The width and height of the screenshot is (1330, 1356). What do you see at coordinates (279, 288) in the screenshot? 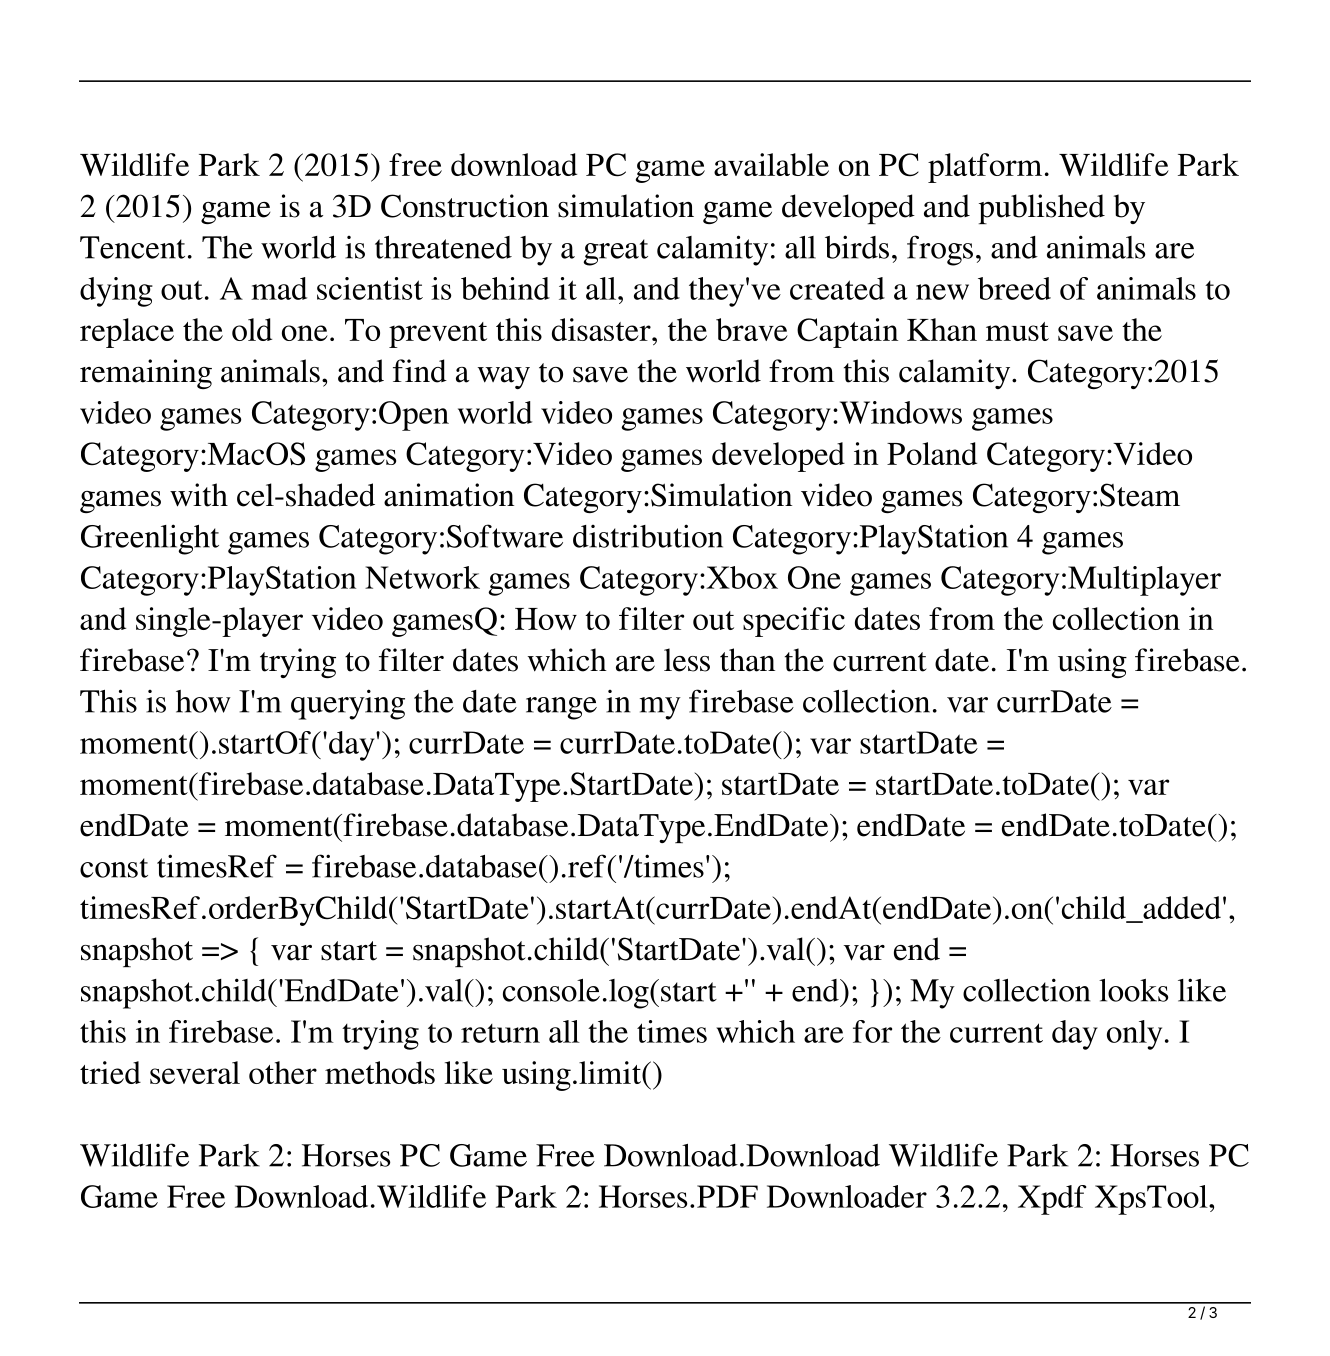
I see `mad` at bounding box center [279, 288].
